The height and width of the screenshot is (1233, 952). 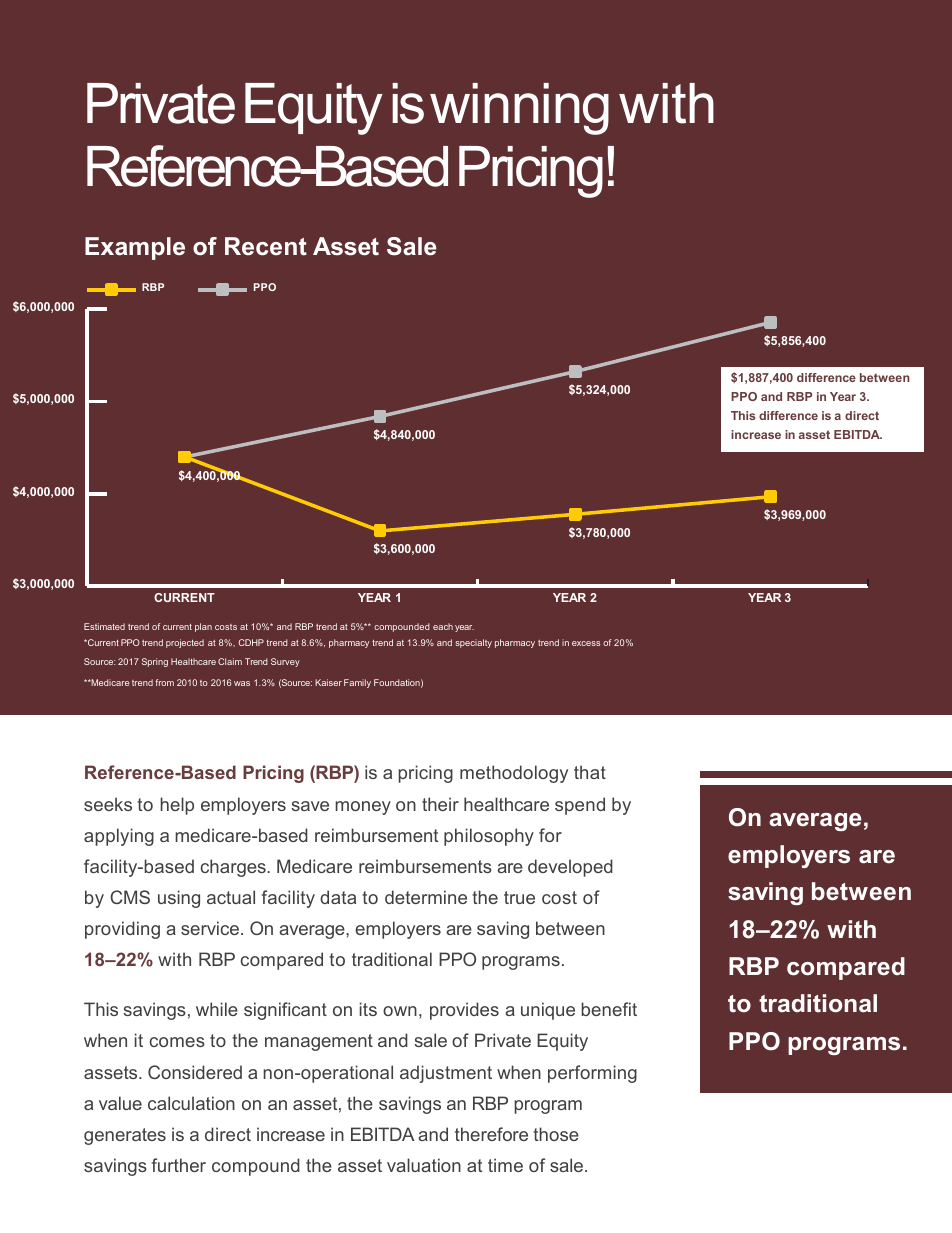 I want to click on further, so click(x=179, y=1165).
